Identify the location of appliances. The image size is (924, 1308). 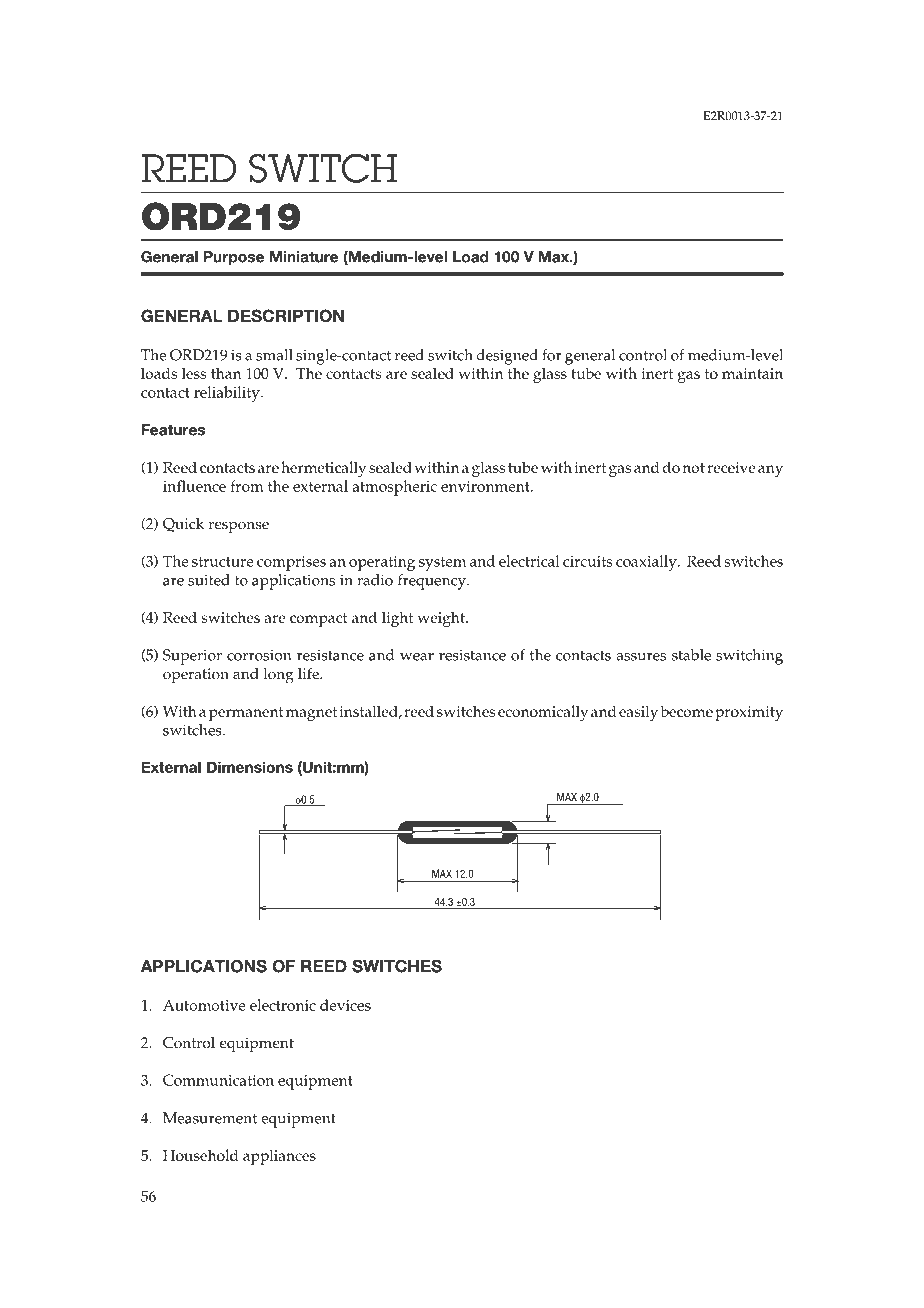
(279, 1157).
